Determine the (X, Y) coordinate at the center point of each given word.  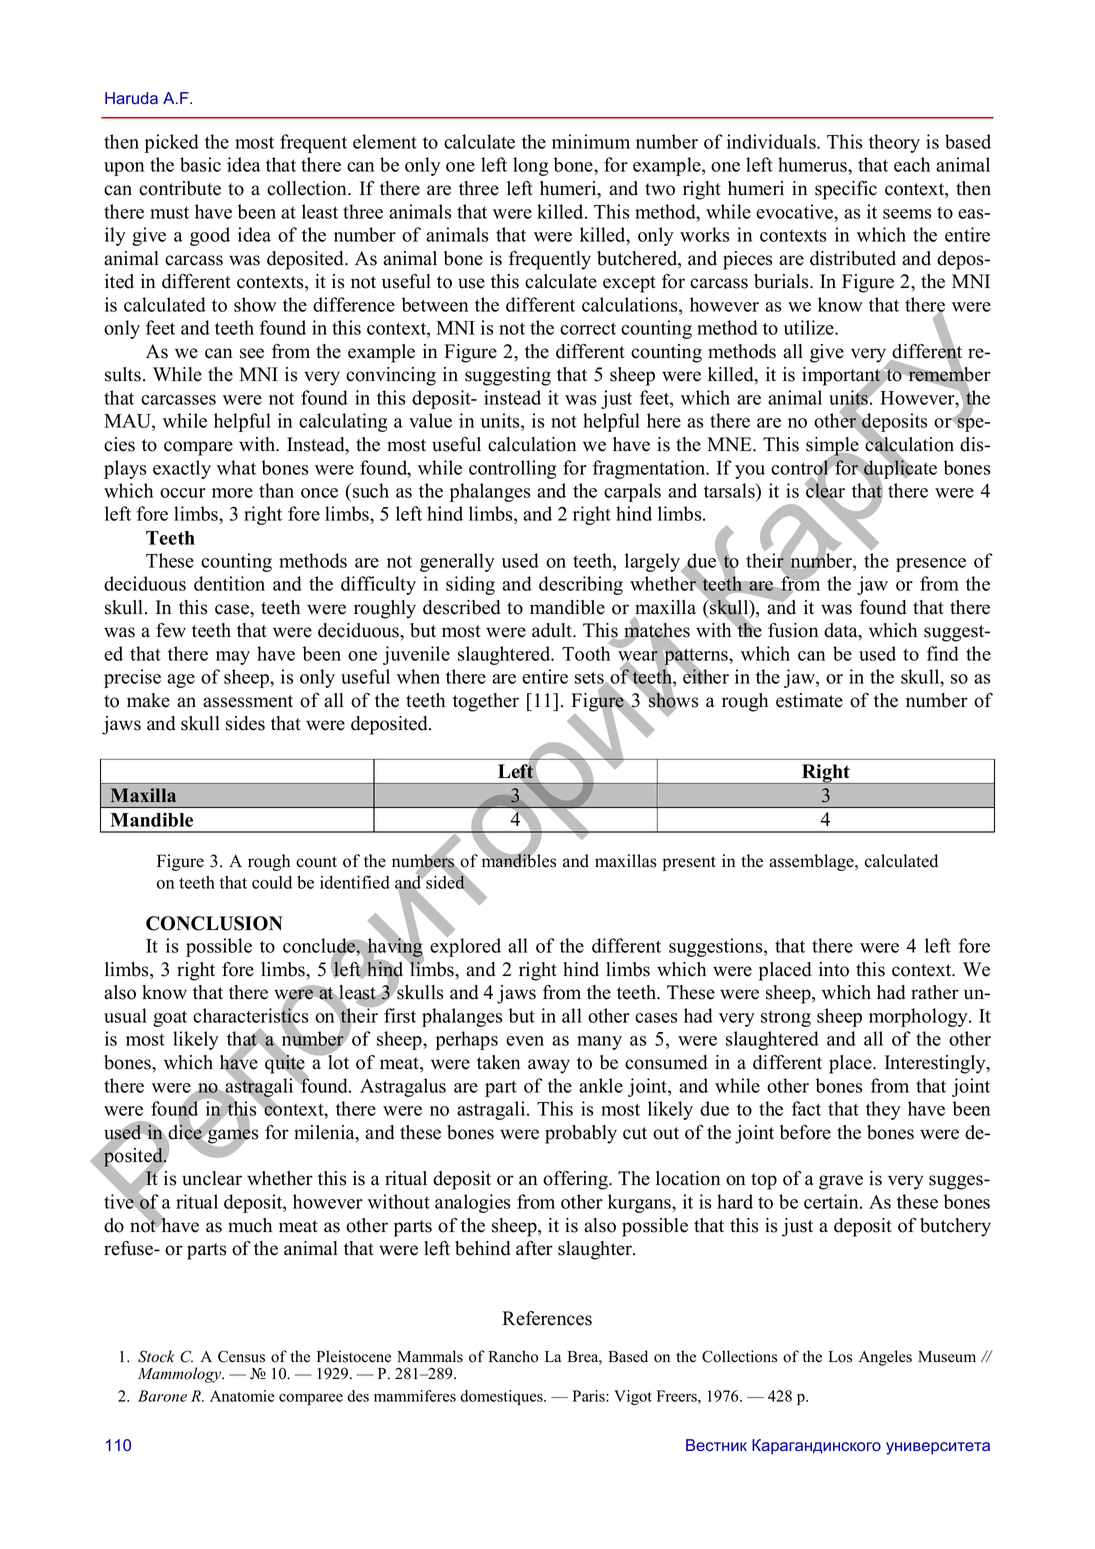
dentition (229, 583)
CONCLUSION (214, 923)
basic (200, 164)
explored (465, 946)
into (834, 969)
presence (931, 565)
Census (241, 1356)
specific (846, 190)
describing (581, 585)
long (531, 166)
